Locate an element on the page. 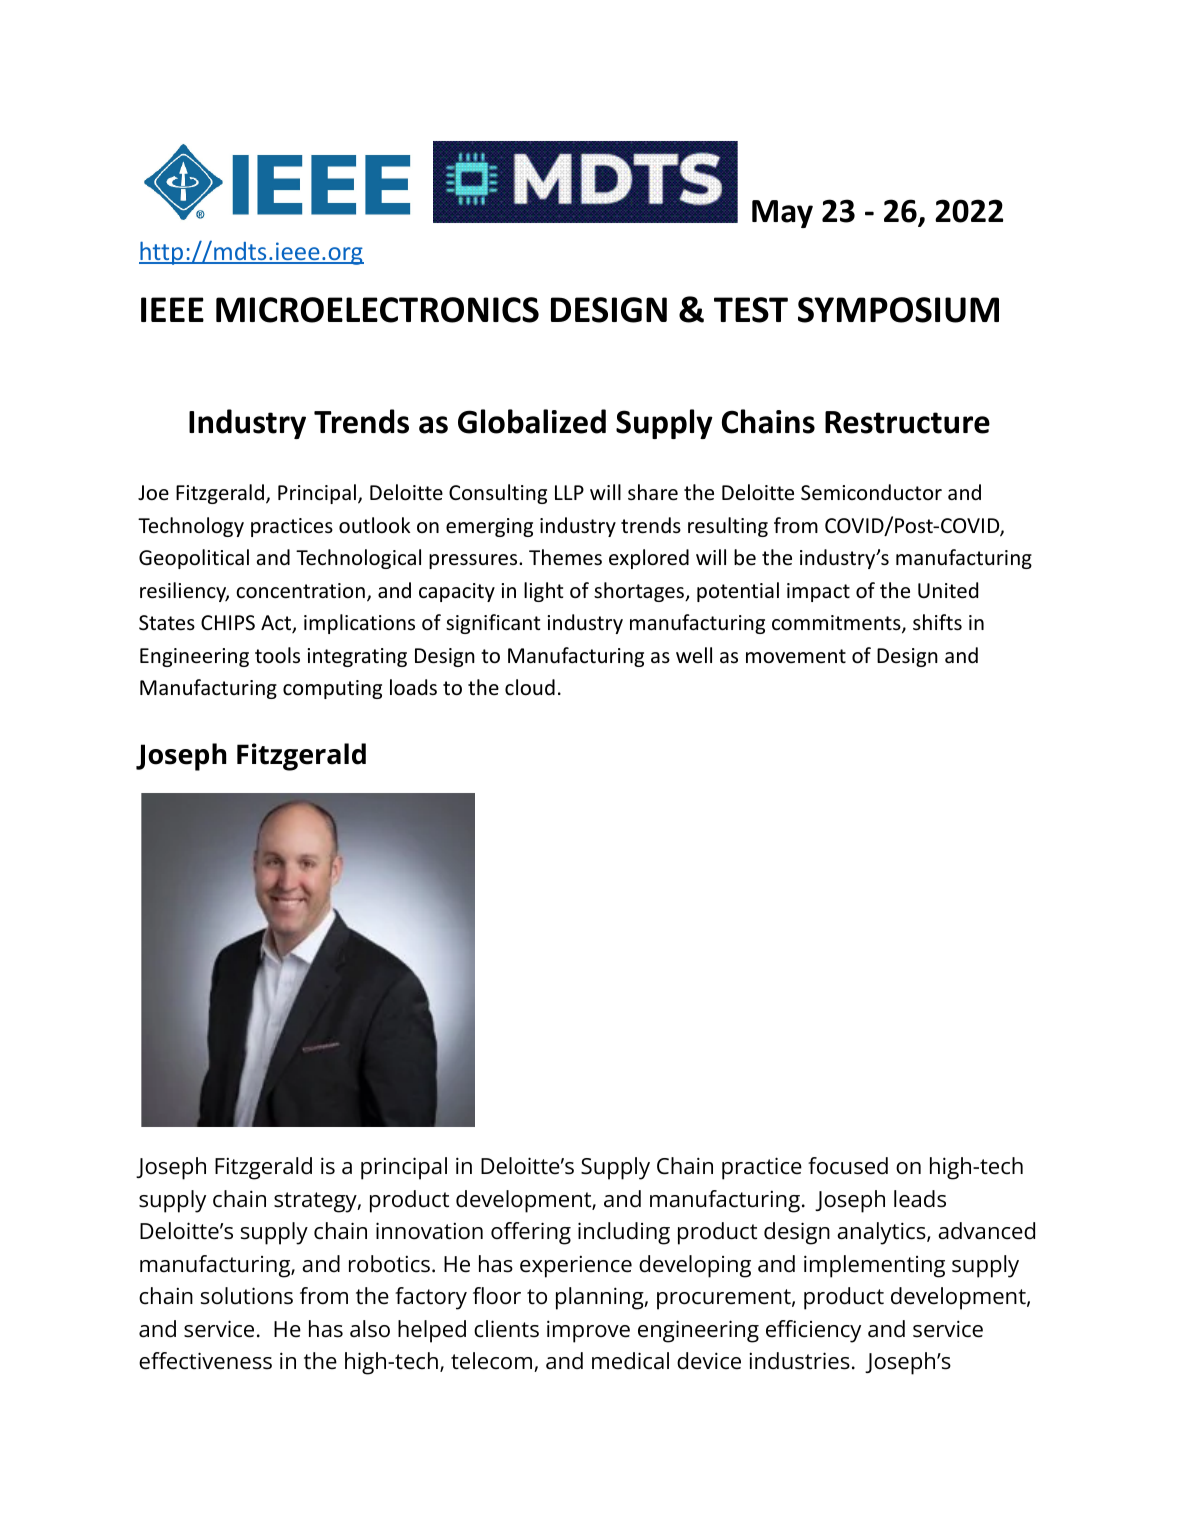 This document has height=1525, width=1178. focused is located at coordinates (848, 1166).
